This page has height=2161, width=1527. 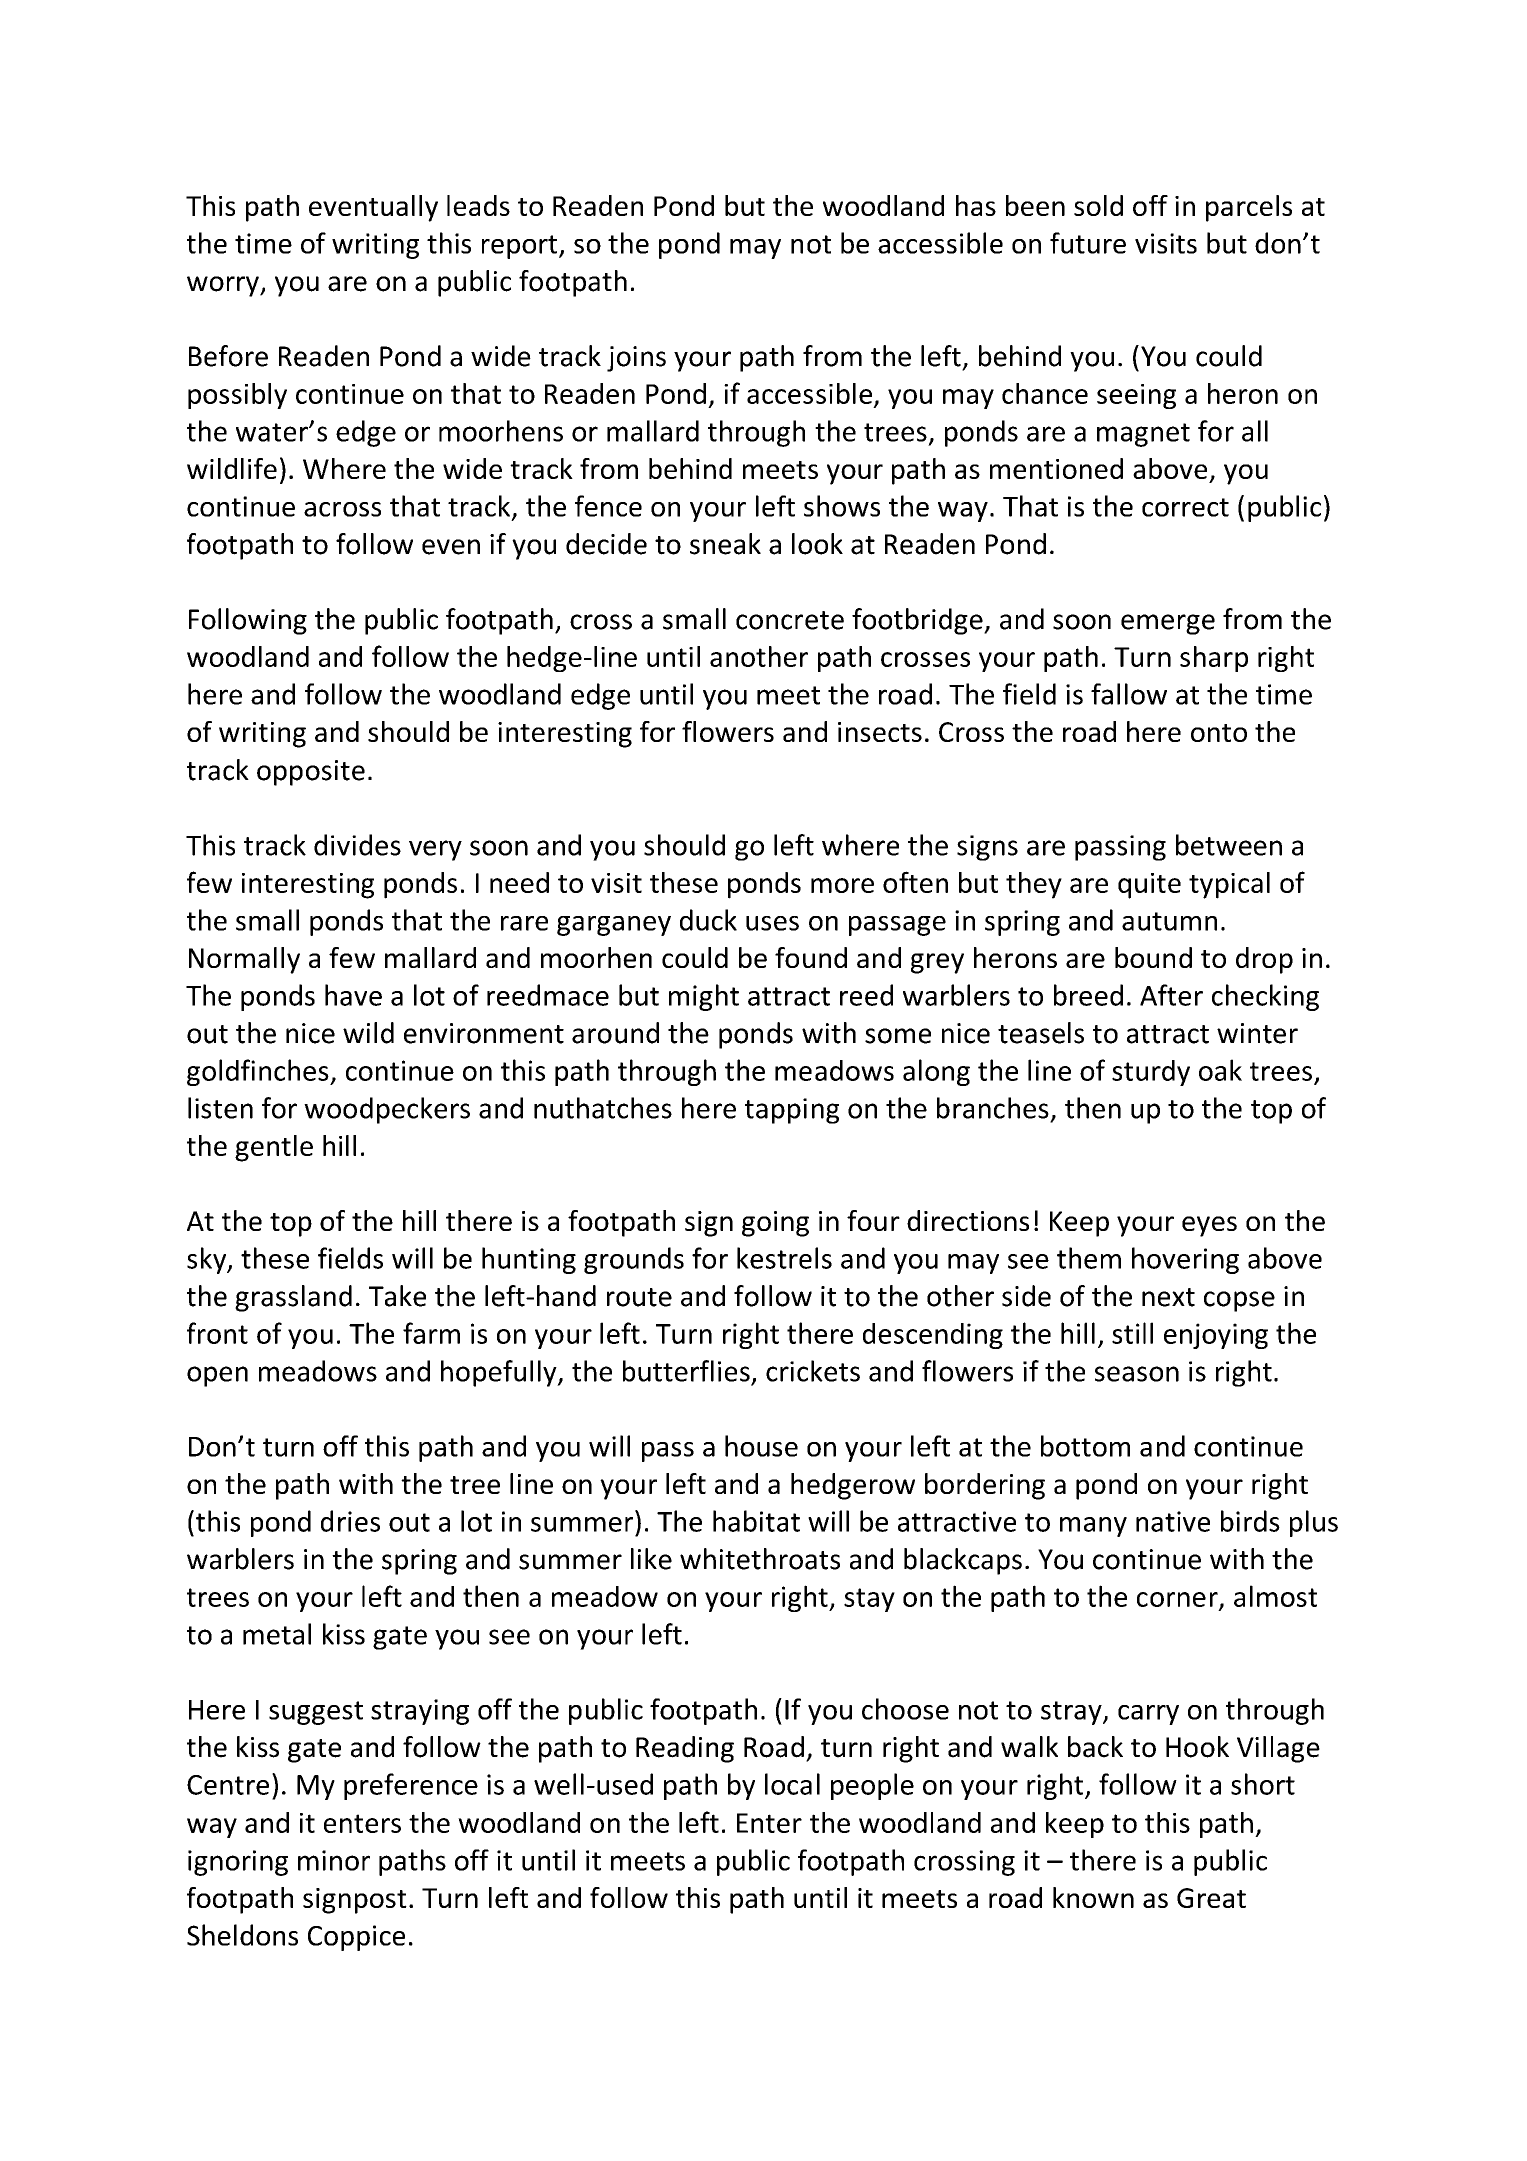 What do you see at coordinates (353, 995) in the page?
I see `have` at bounding box center [353, 995].
